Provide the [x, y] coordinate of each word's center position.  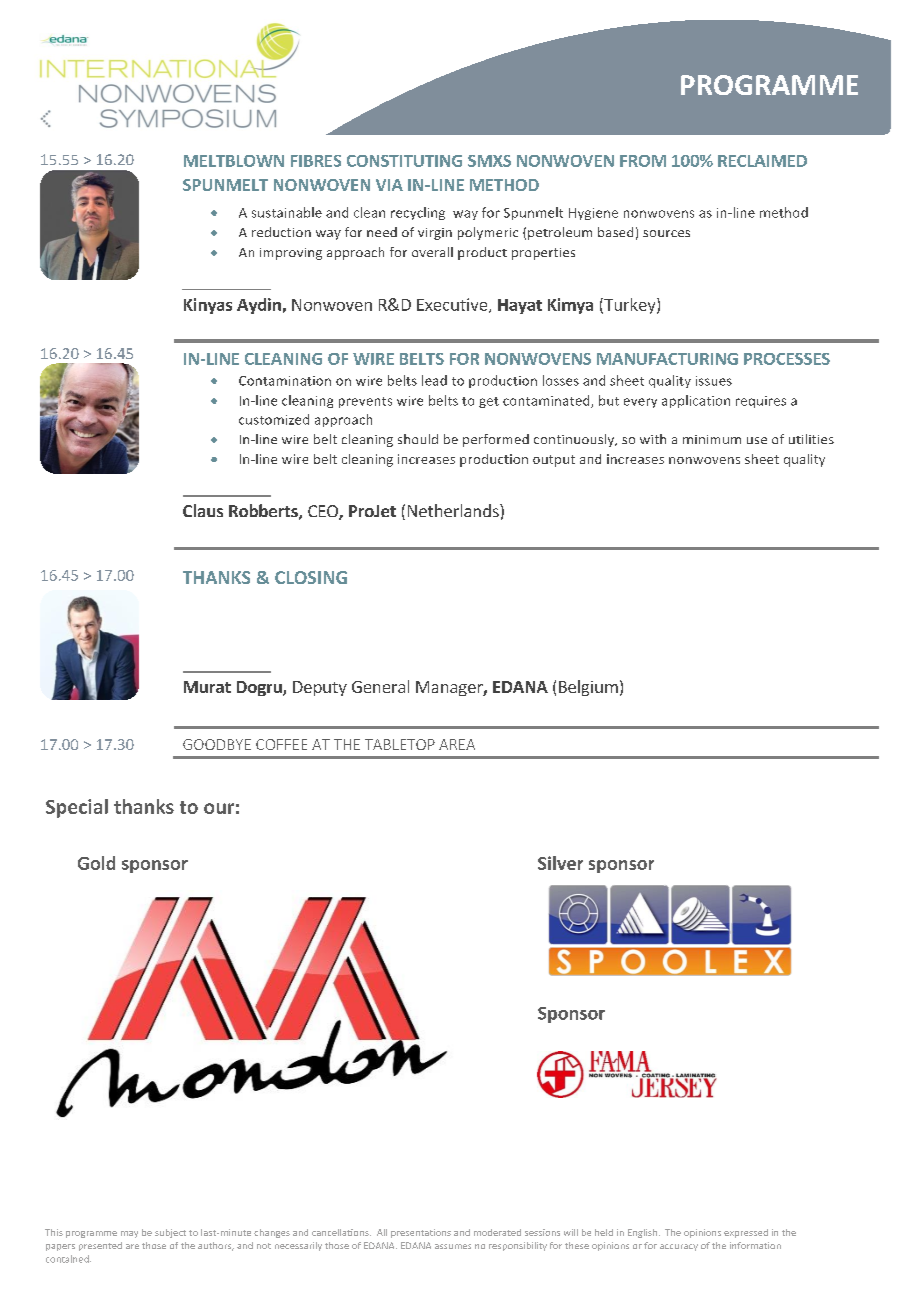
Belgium [588, 688]
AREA [457, 744]
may [129, 1234]
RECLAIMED [762, 161]
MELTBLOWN [234, 161]
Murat [207, 687]
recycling [418, 213]
